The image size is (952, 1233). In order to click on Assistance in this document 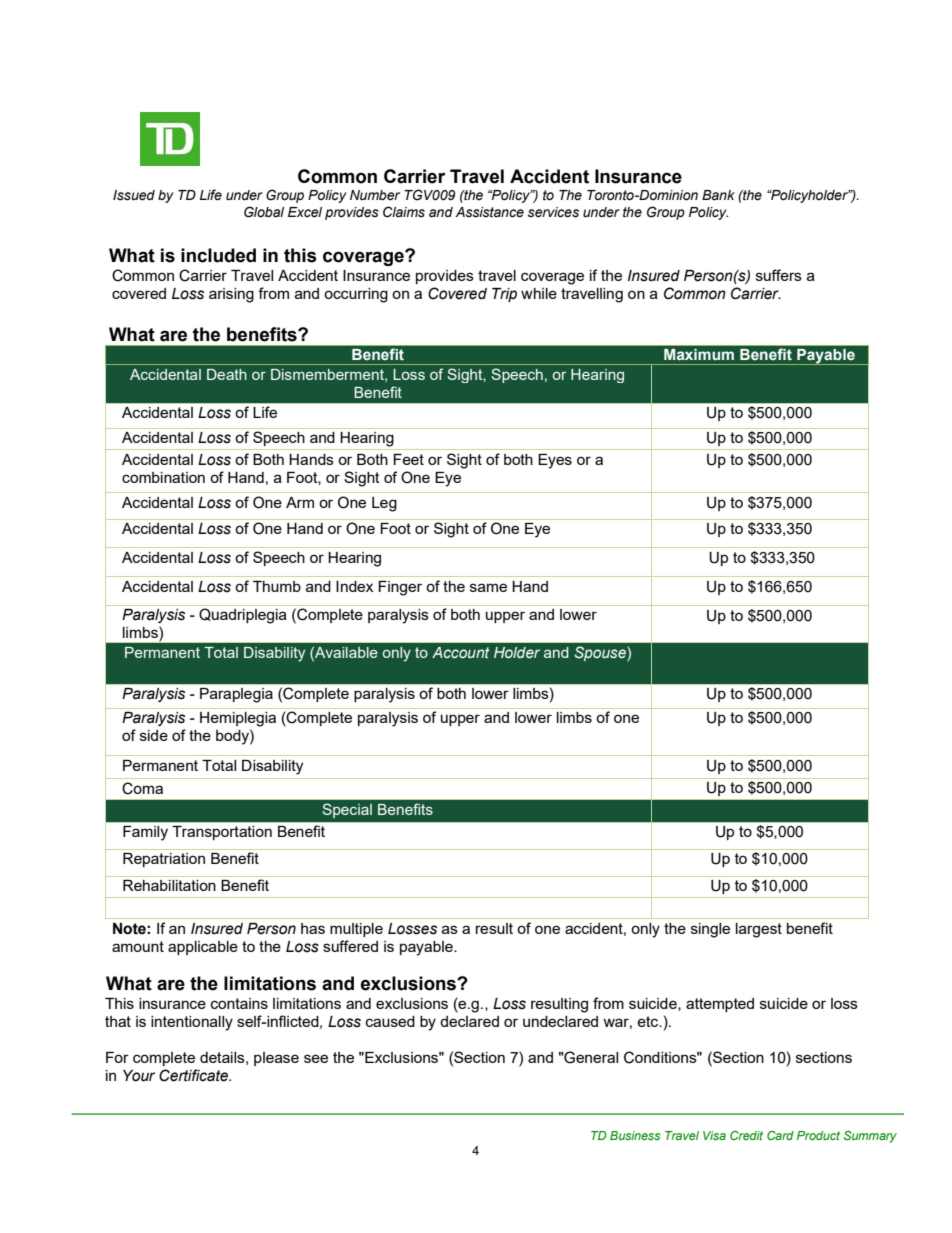, I will do `click(490, 212)`.
